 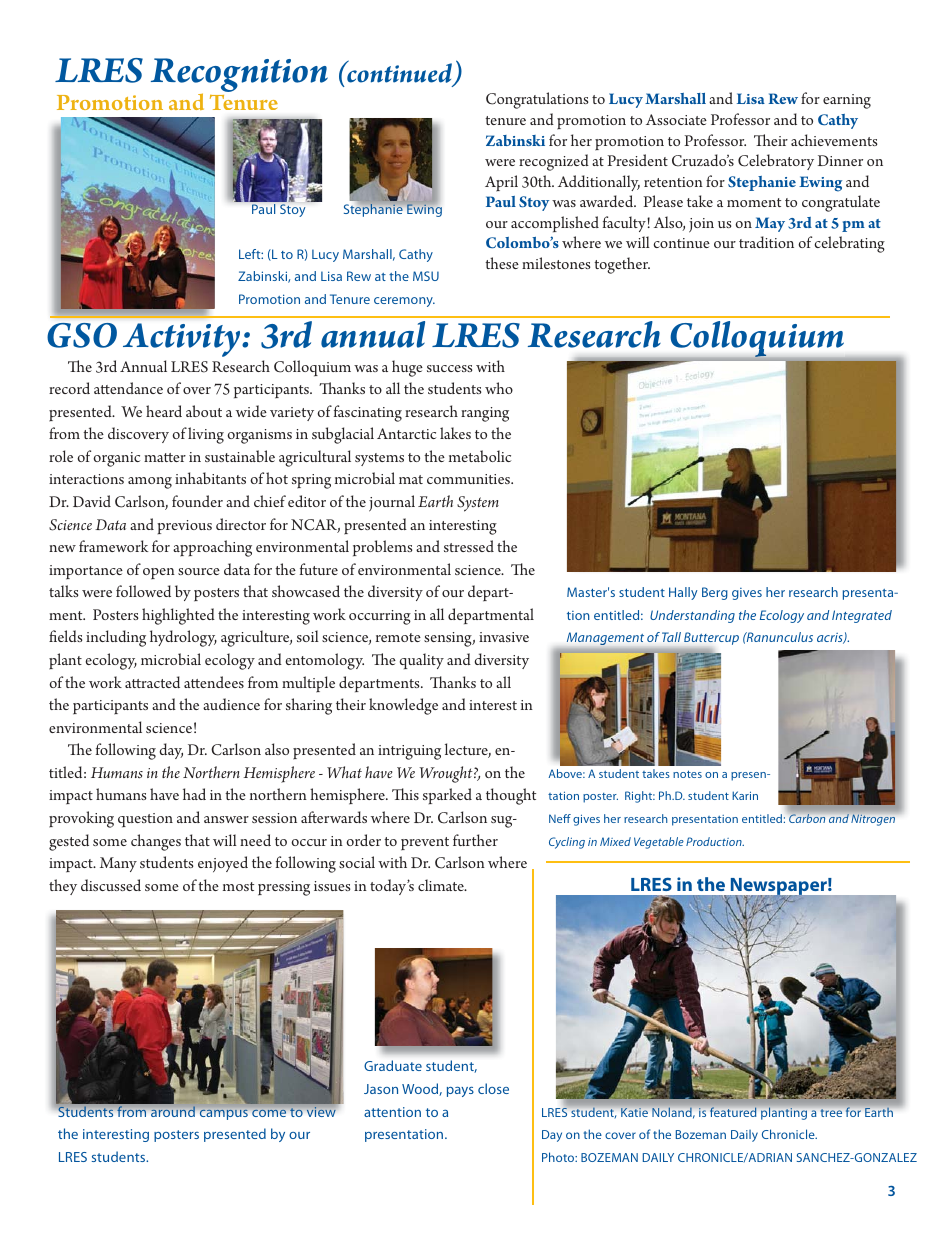 I want to click on pays, so click(x=460, y=1092).
